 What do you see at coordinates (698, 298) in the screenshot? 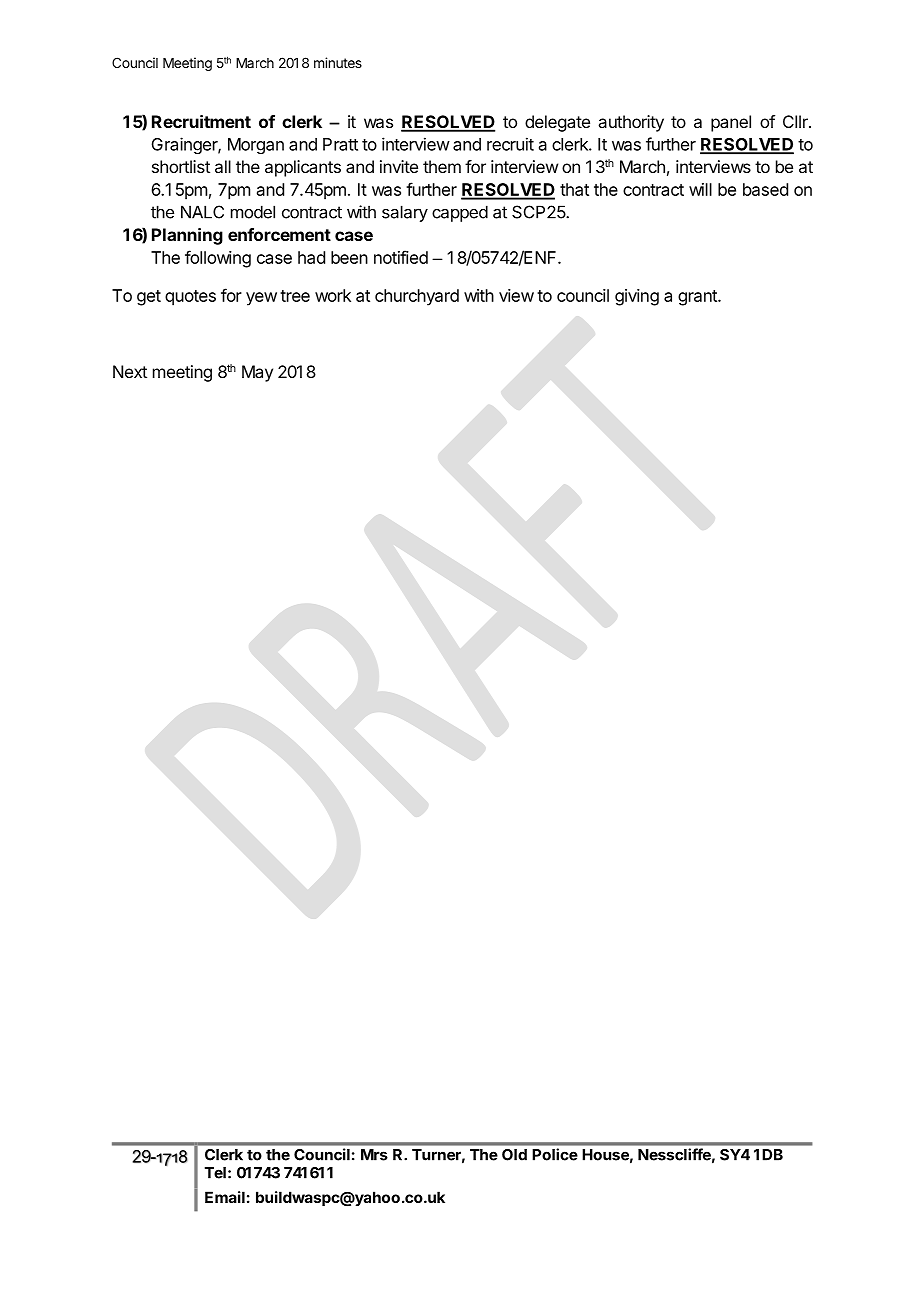
I see `grant` at bounding box center [698, 298].
